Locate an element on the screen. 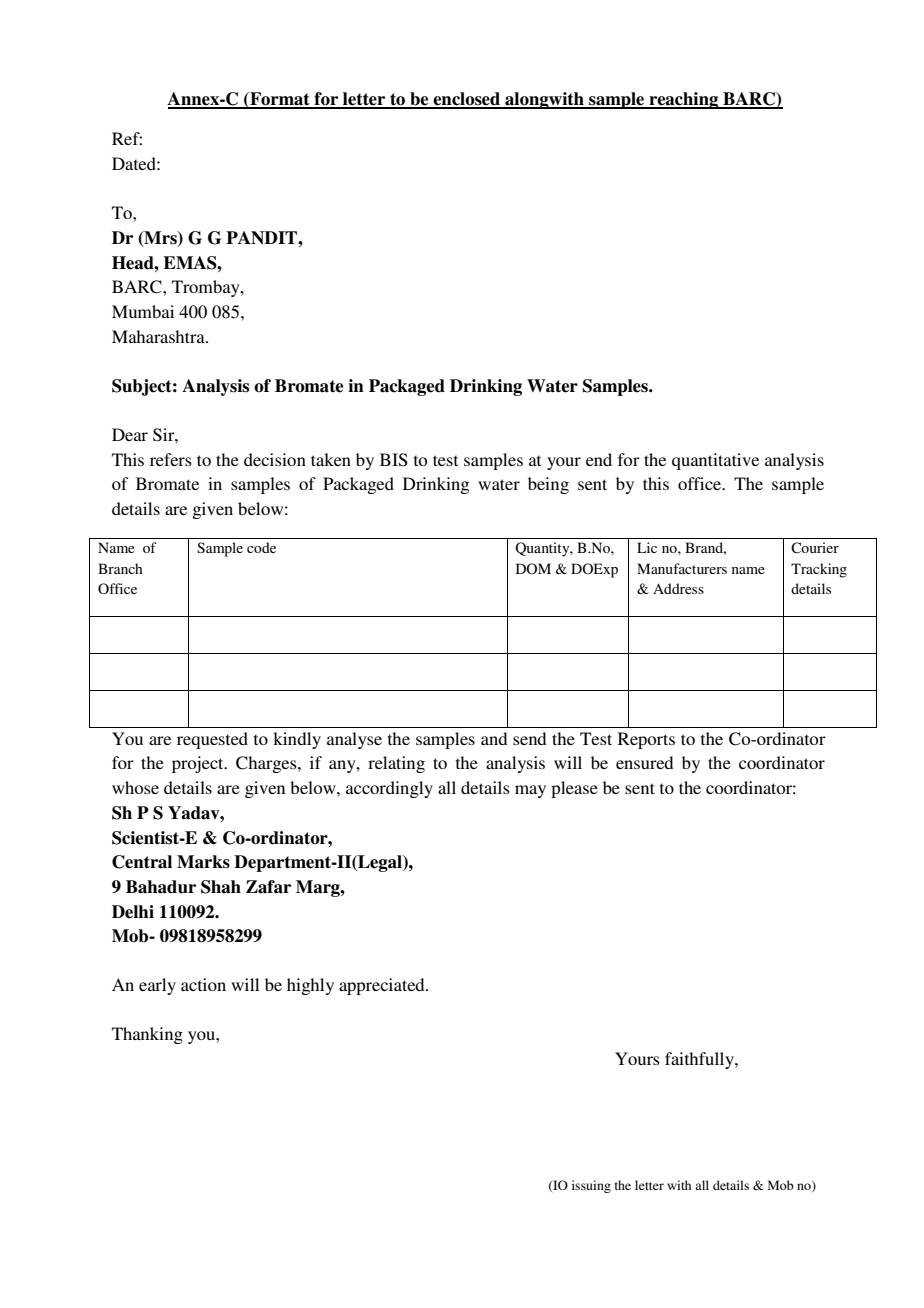 The height and width of the screenshot is (1308, 924). quantitative is located at coordinates (715, 461).
